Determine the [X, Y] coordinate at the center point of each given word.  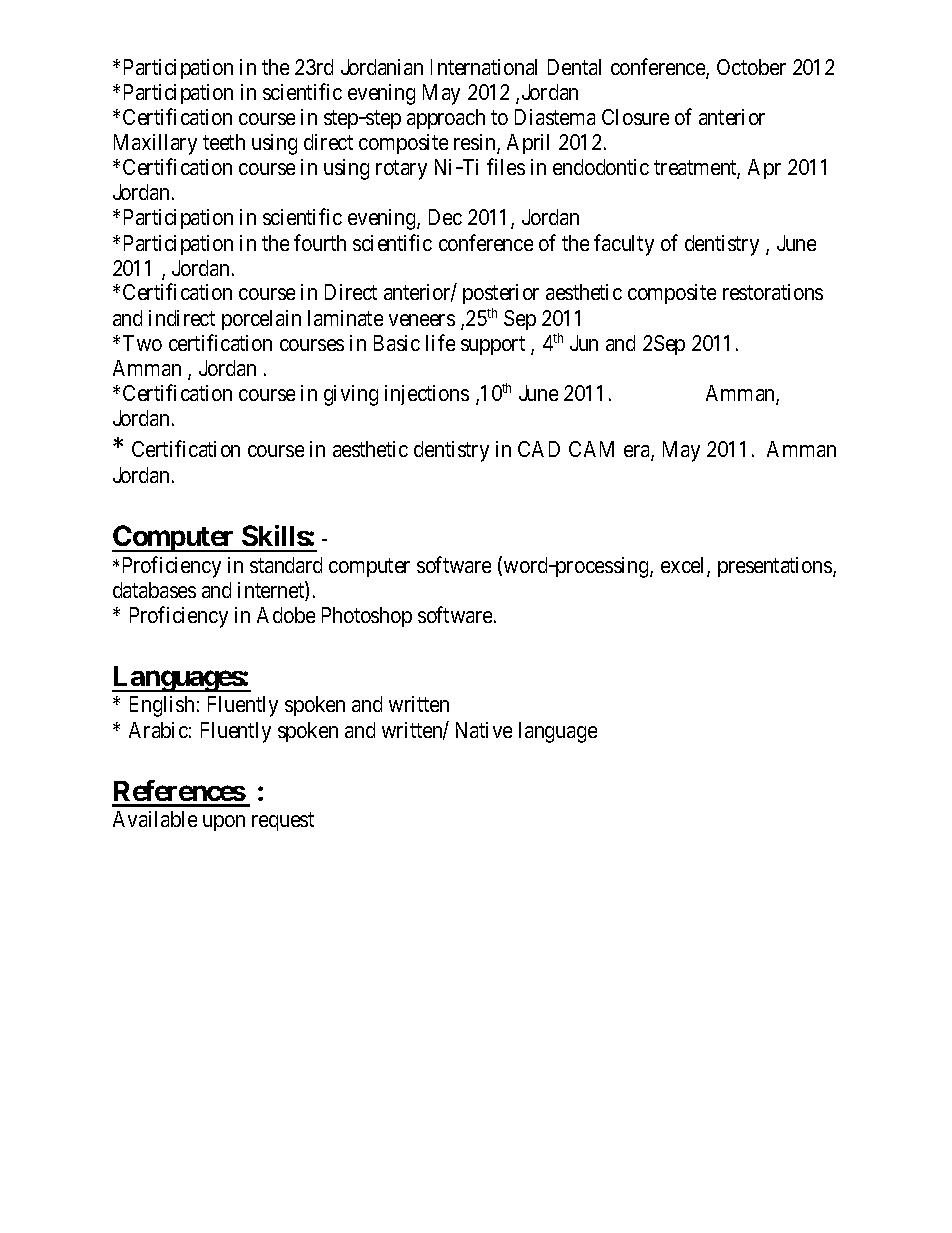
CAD [539, 449]
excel [684, 566]
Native [484, 730]
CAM [591, 449]
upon [224, 823]
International [484, 67]
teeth [224, 142]
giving [351, 395]
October [751, 67]
